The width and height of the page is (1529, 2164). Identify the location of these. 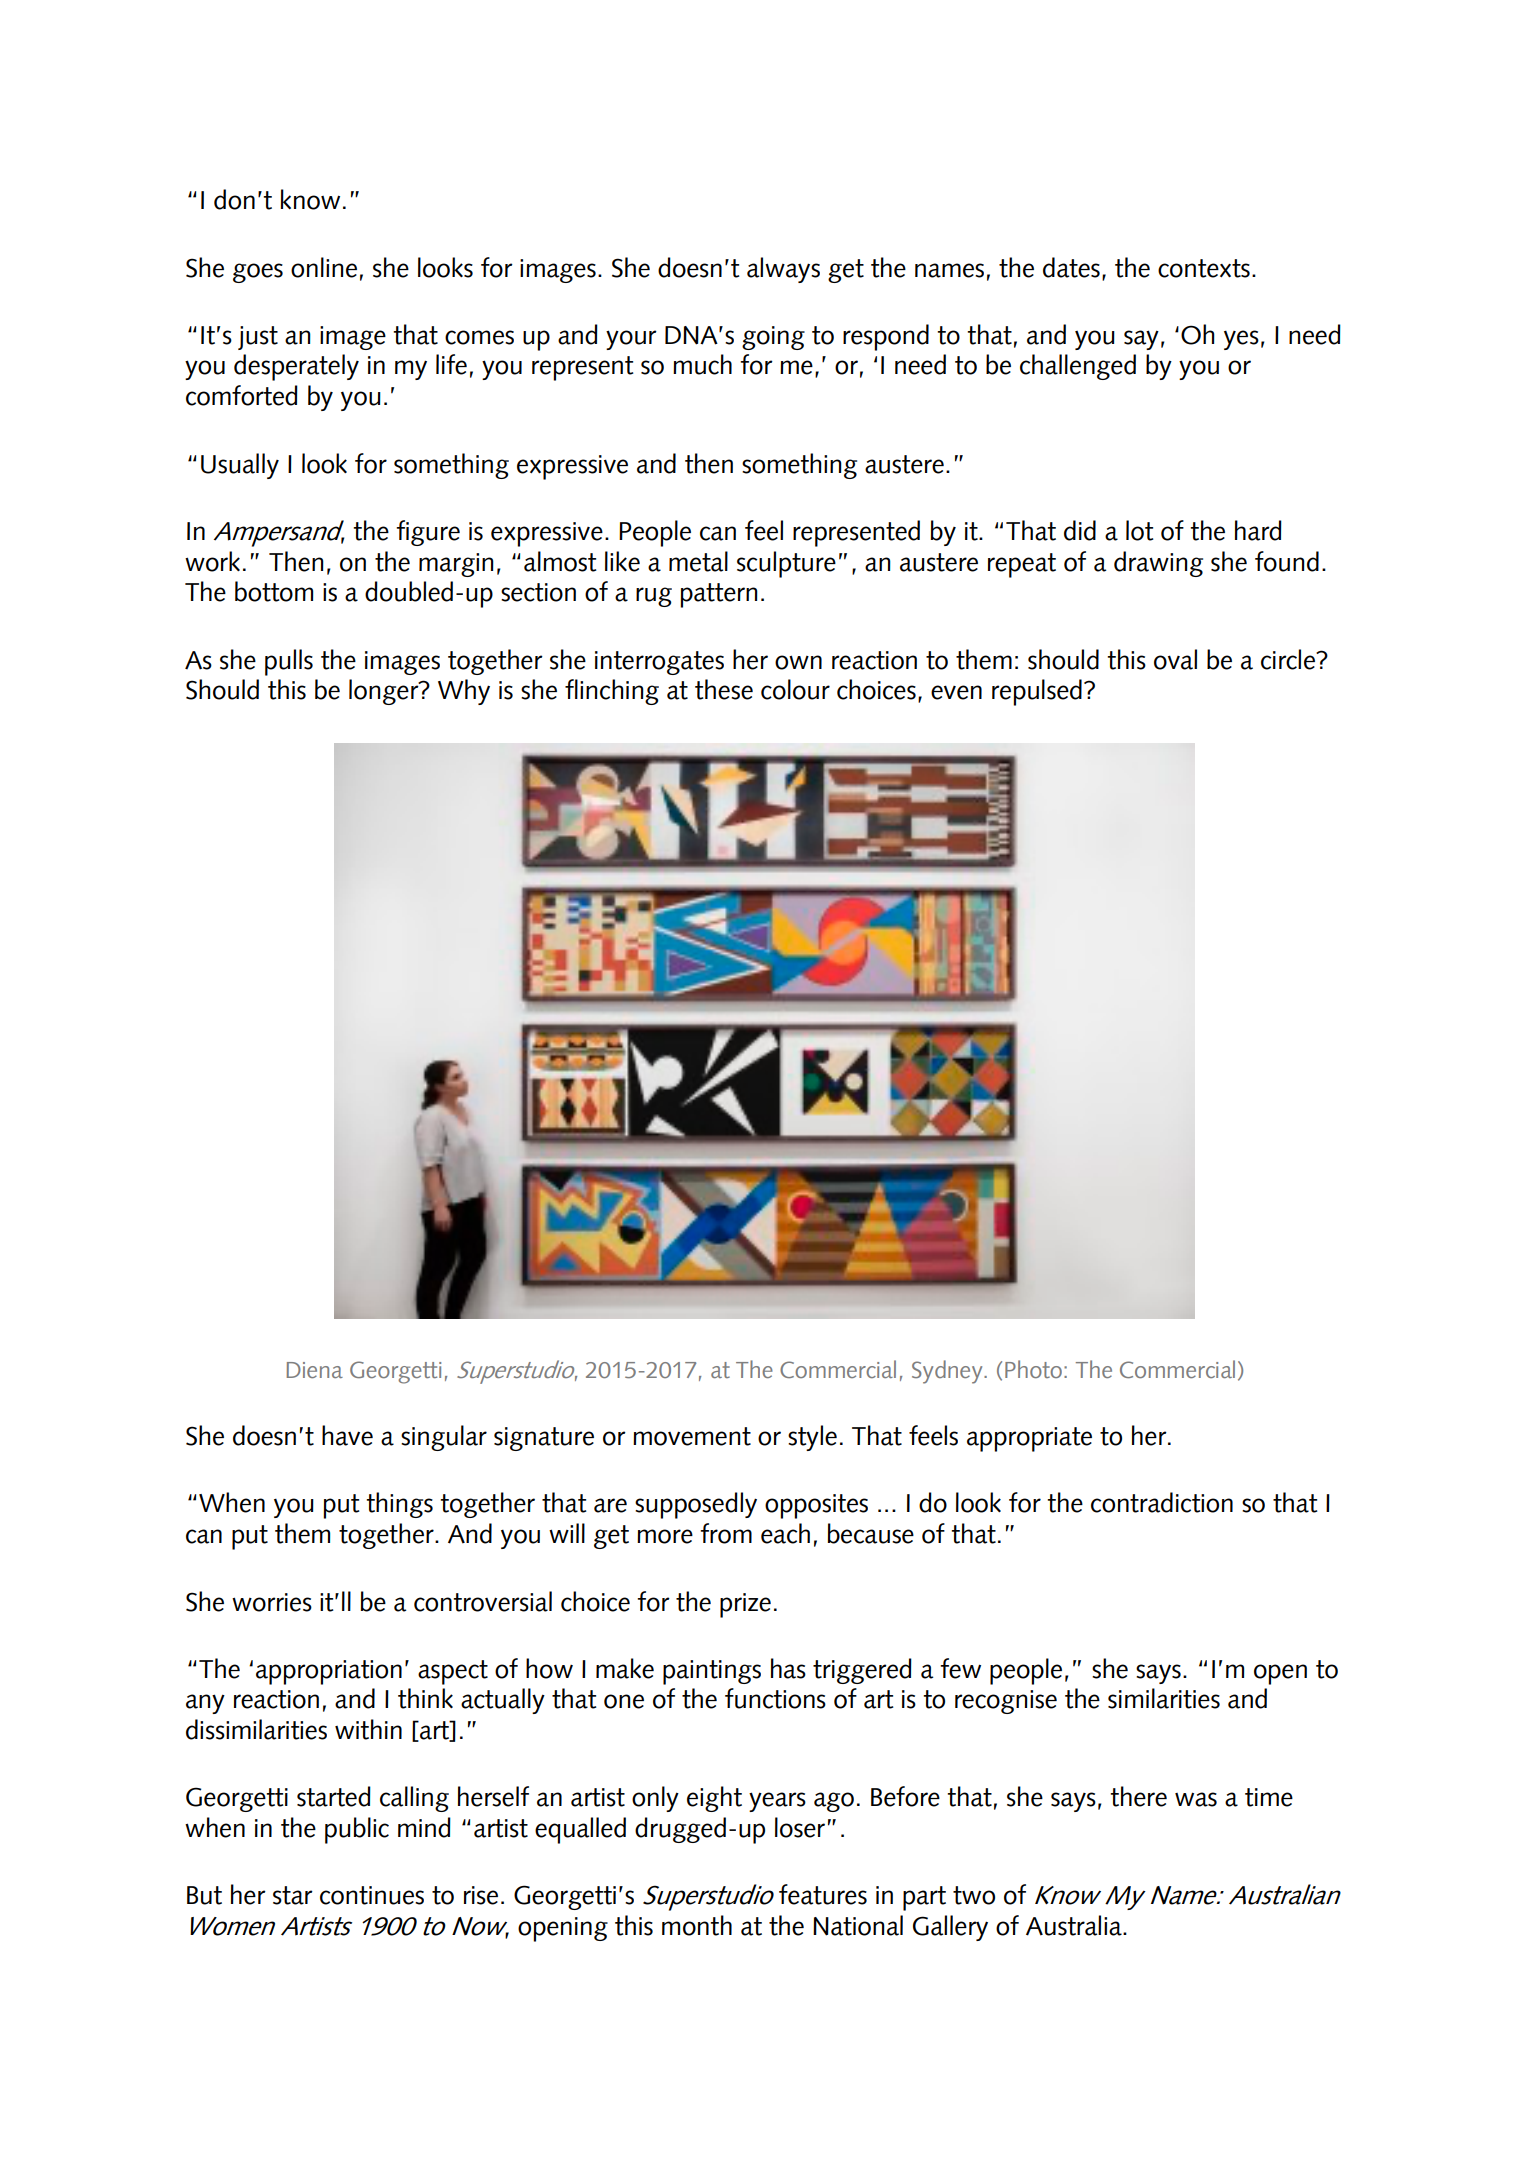
(724, 689).
